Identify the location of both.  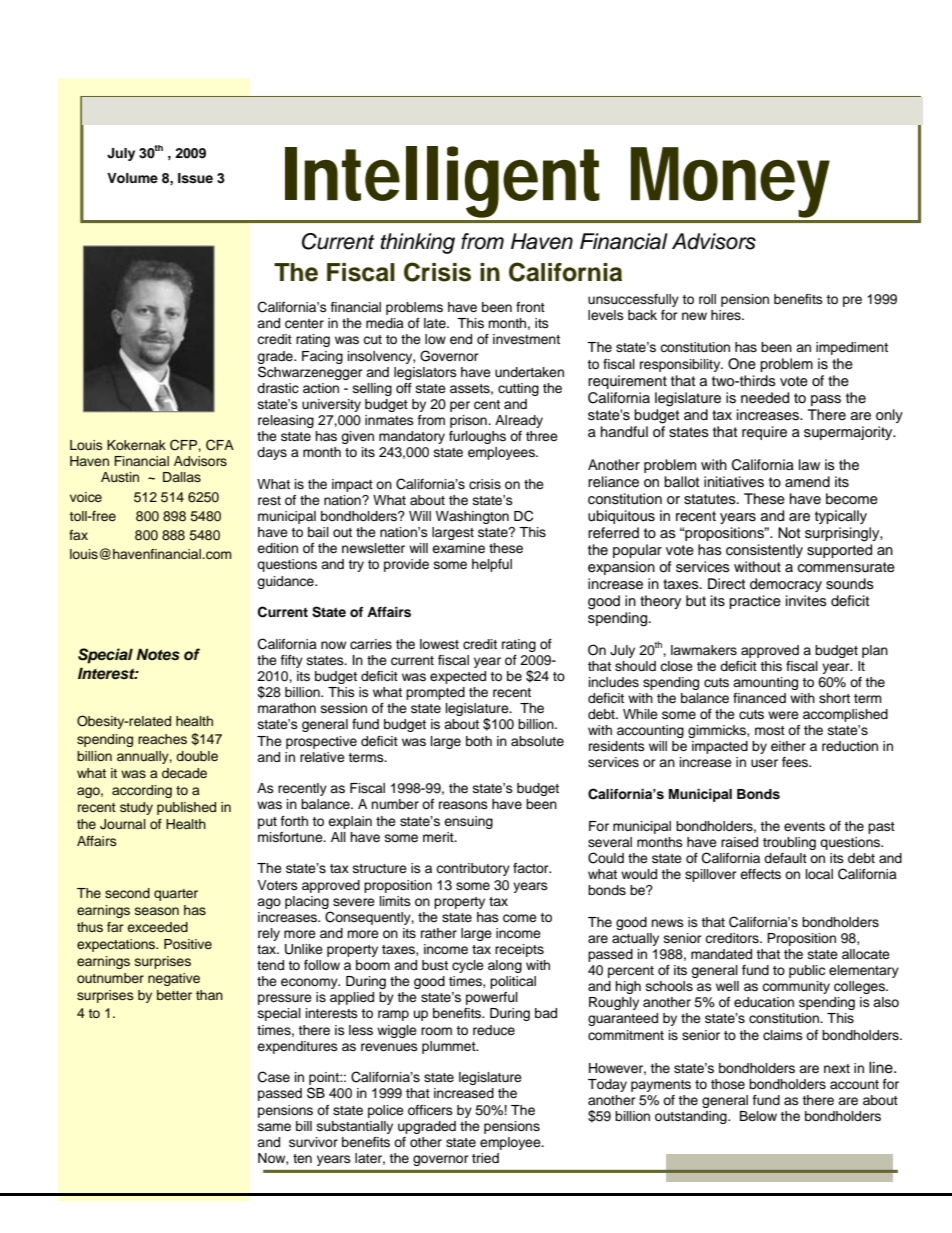
(479, 741).
